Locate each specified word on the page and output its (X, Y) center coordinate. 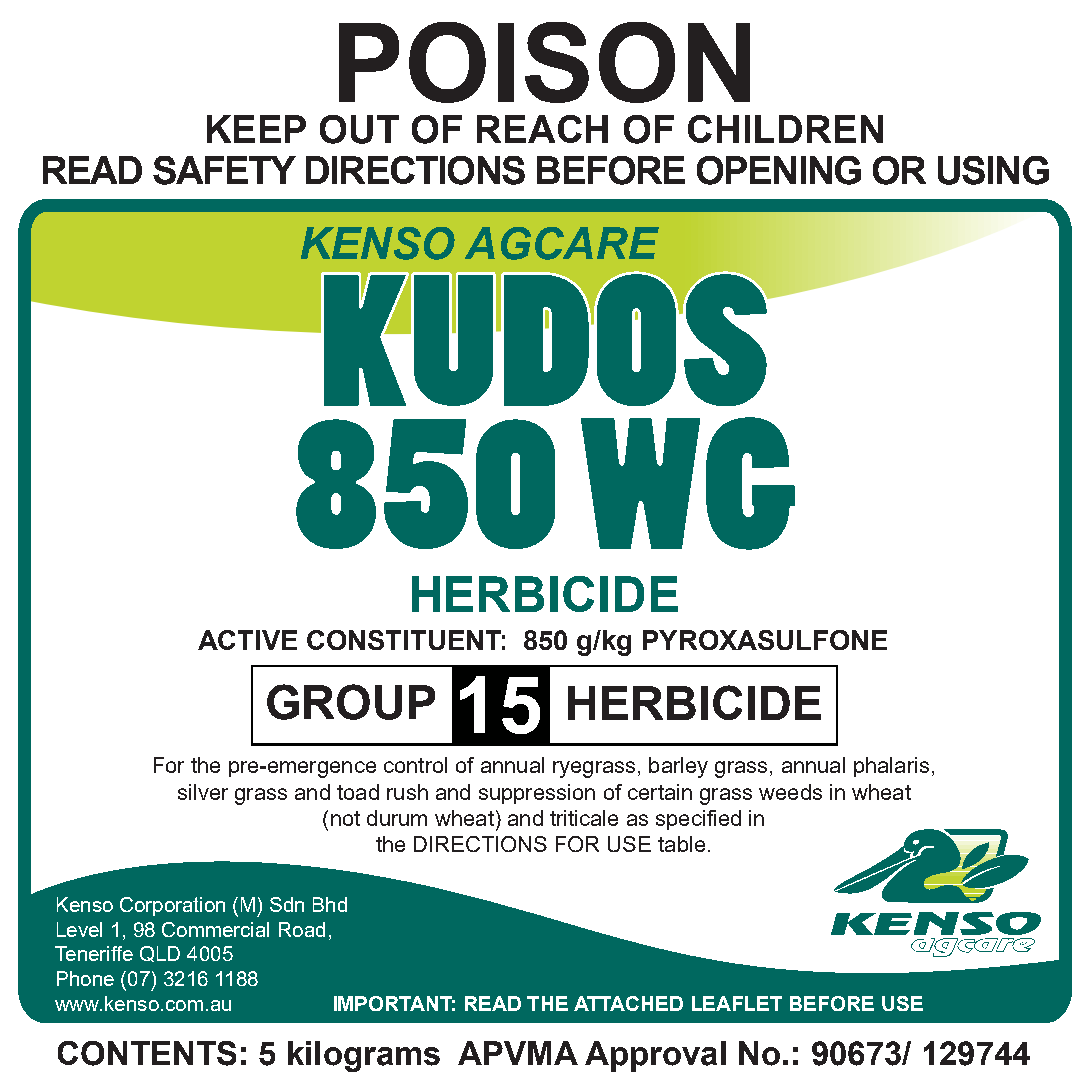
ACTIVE (247, 640)
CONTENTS (147, 1053)
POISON (544, 62)
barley (678, 767)
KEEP (256, 129)
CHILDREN (785, 129)
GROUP (351, 702)
